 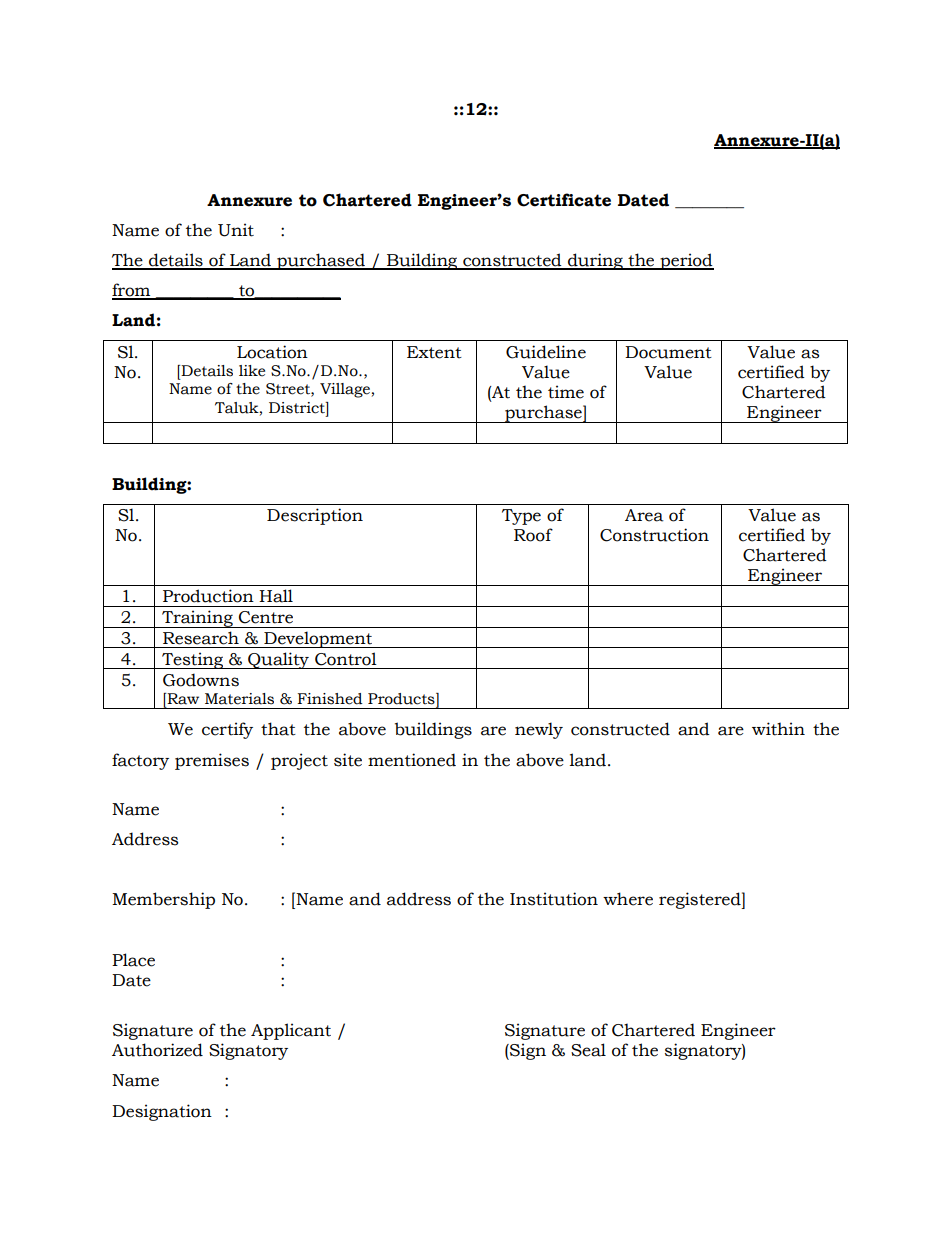 What do you see at coordinates (157, 1050) in the document?
I see `Authorized` at bounding box center [157, 1050].
